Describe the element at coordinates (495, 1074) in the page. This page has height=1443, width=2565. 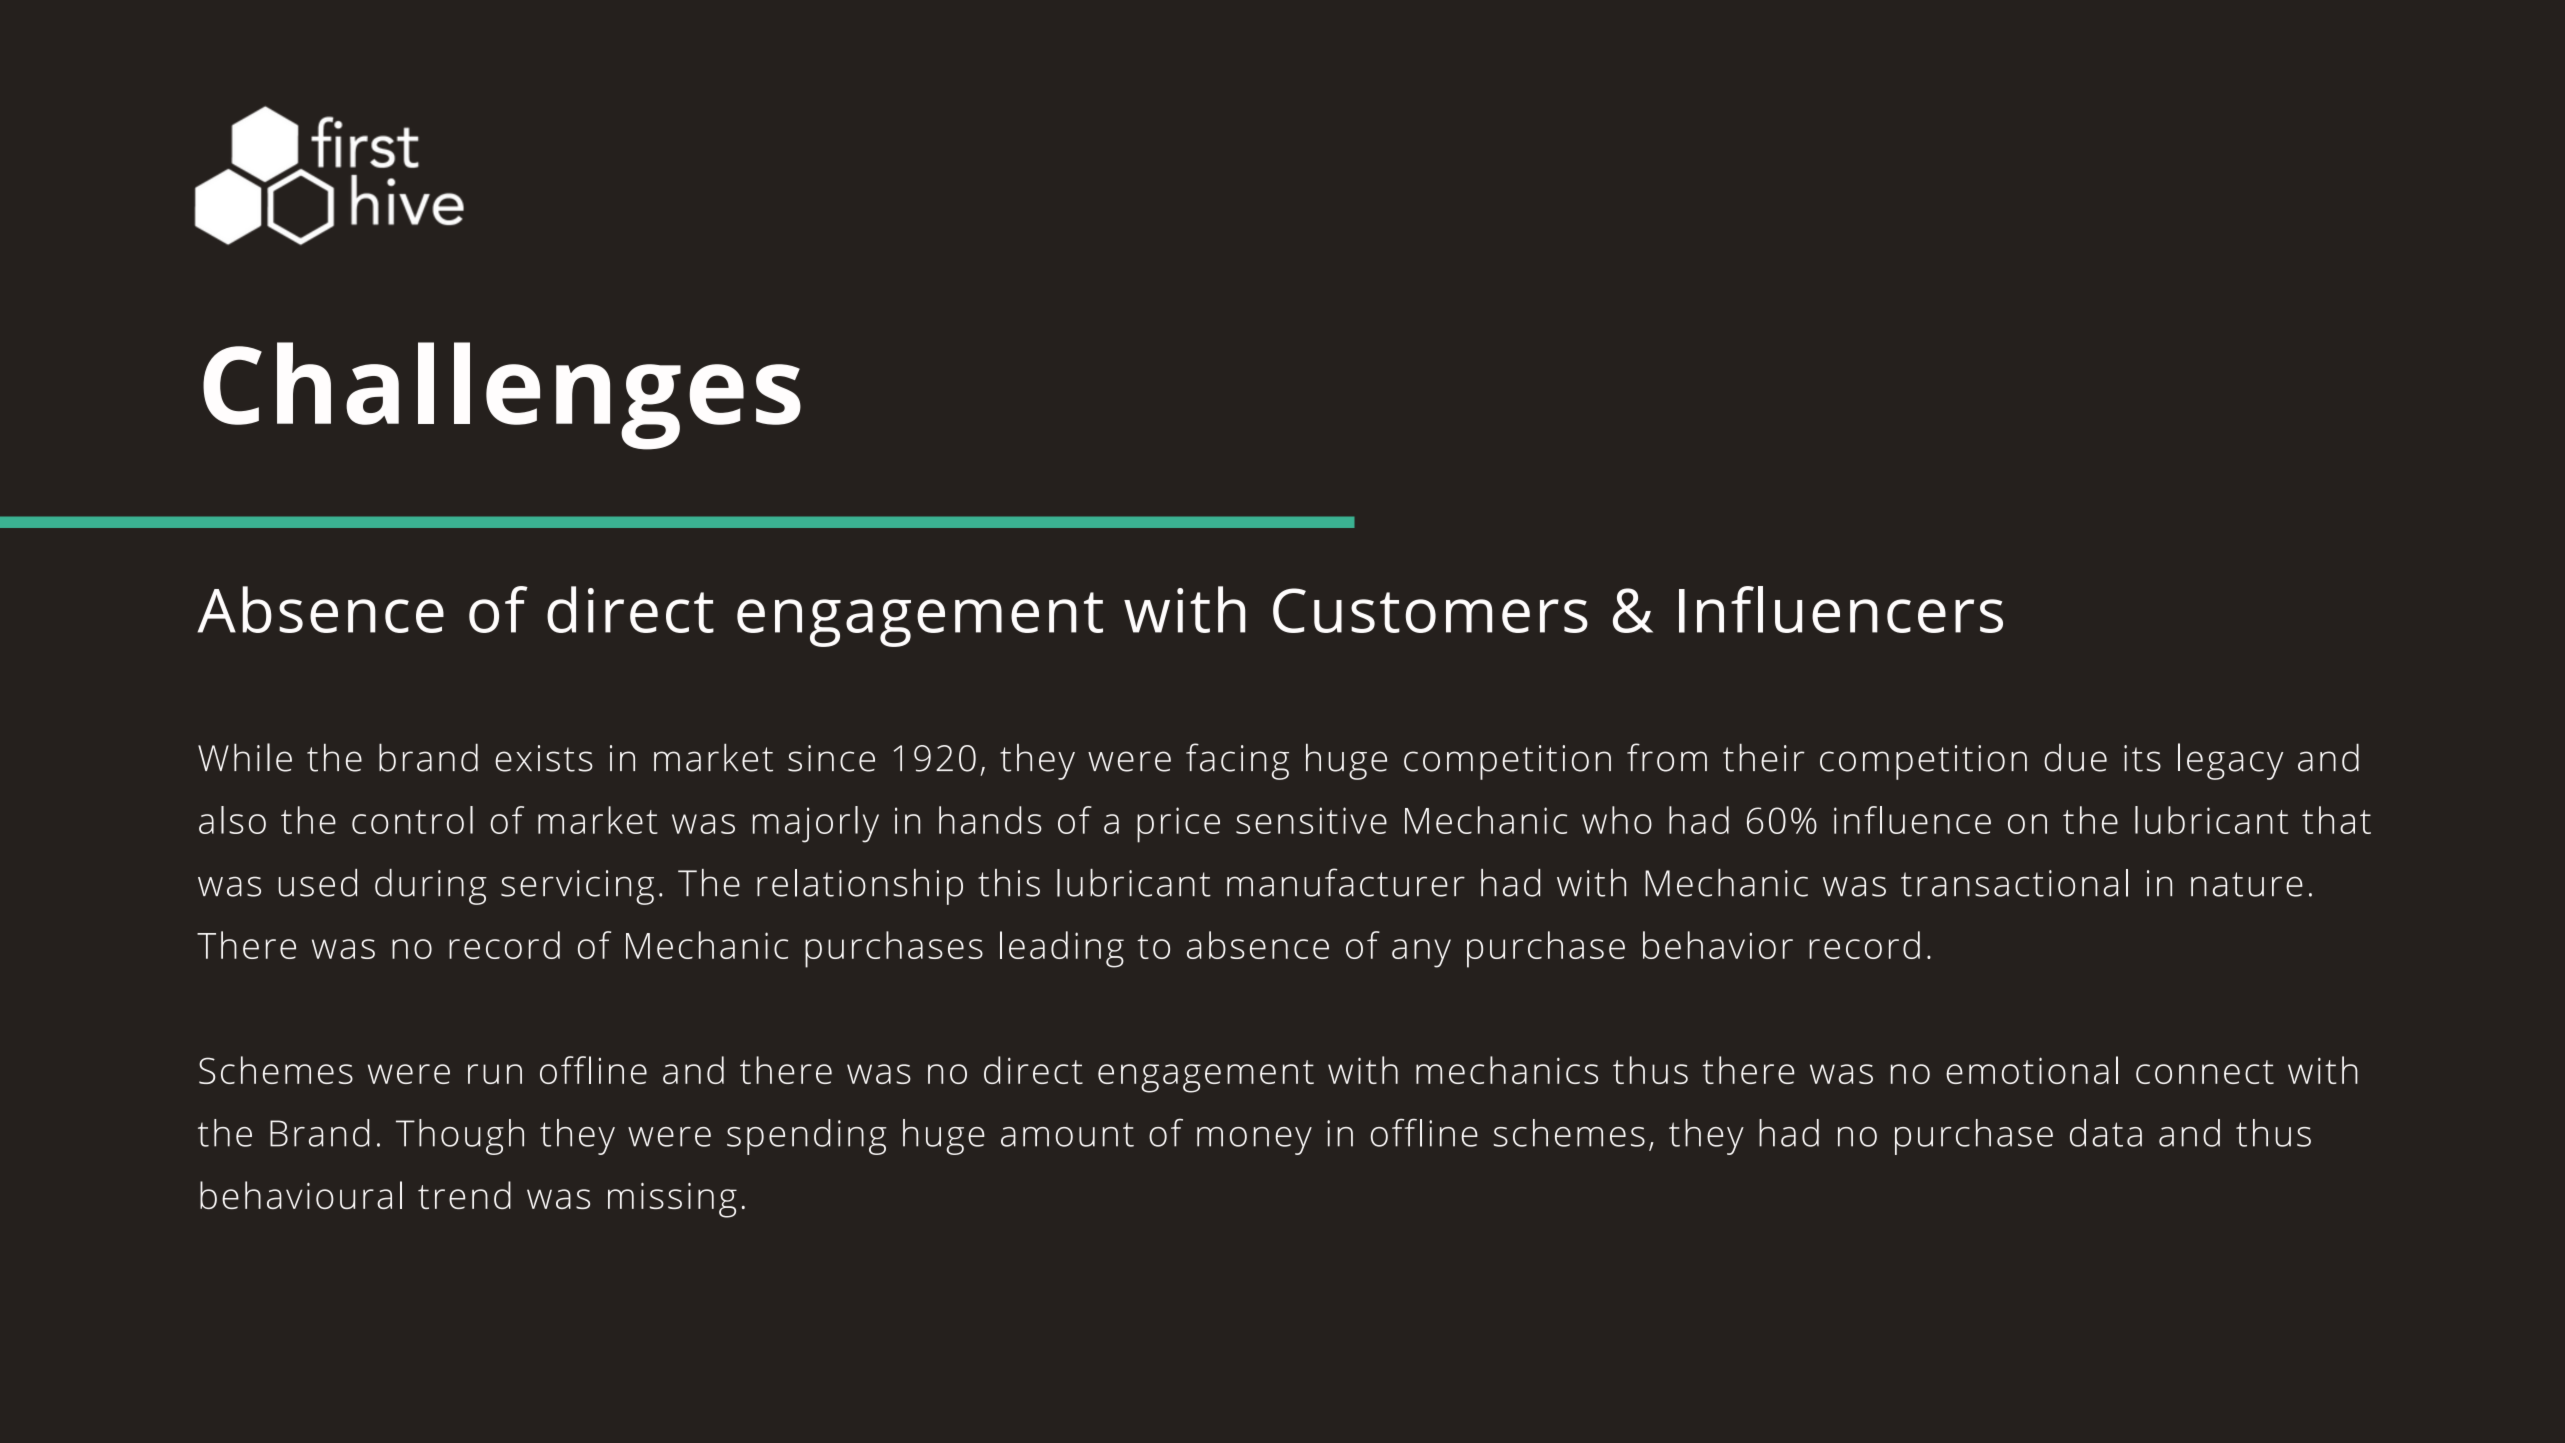
I see `run` at that location.
